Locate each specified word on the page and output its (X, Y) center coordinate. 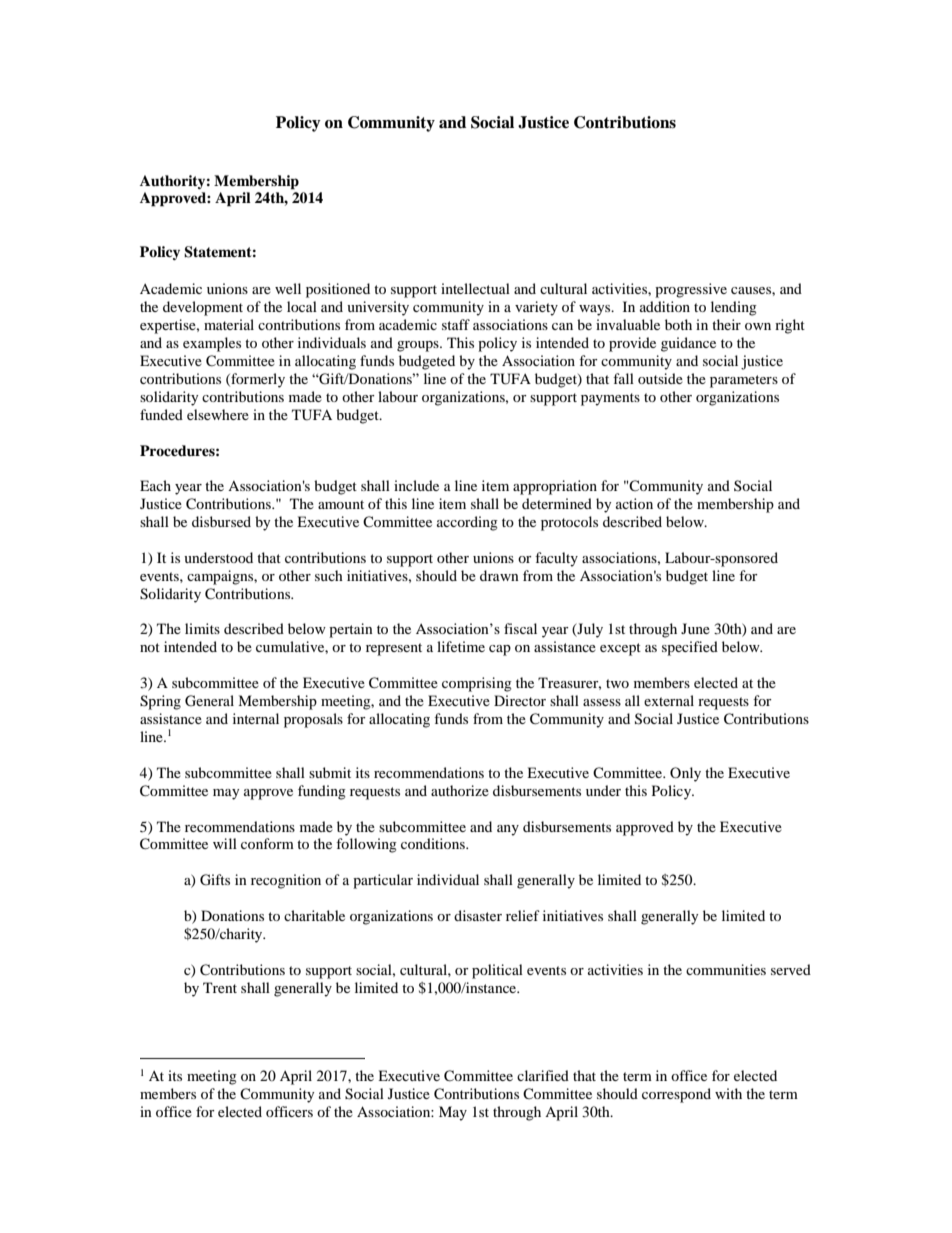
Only (685, 774)
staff (456, 324)
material (229, 324)
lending (734, 308)
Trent (220, 987)
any (508, 830)
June (695, 628)
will (225, 843)
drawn (499, 575)
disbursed (221, 521)
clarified (543, 1075)
